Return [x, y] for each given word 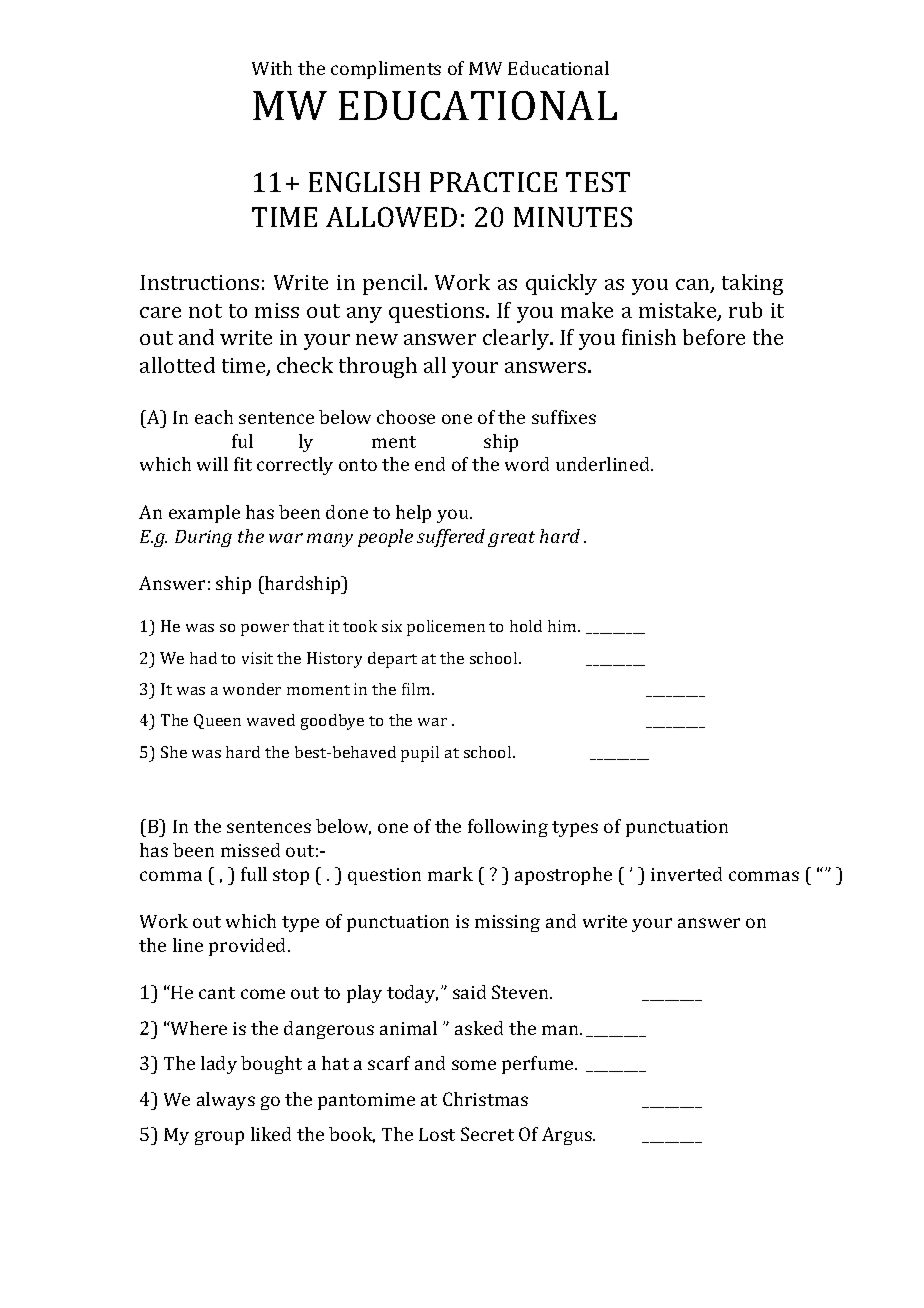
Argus [568, 1136]
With [272, 68]
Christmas [485, 1099]
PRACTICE [493, 182]
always [226, 1101]
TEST [598, 182]
